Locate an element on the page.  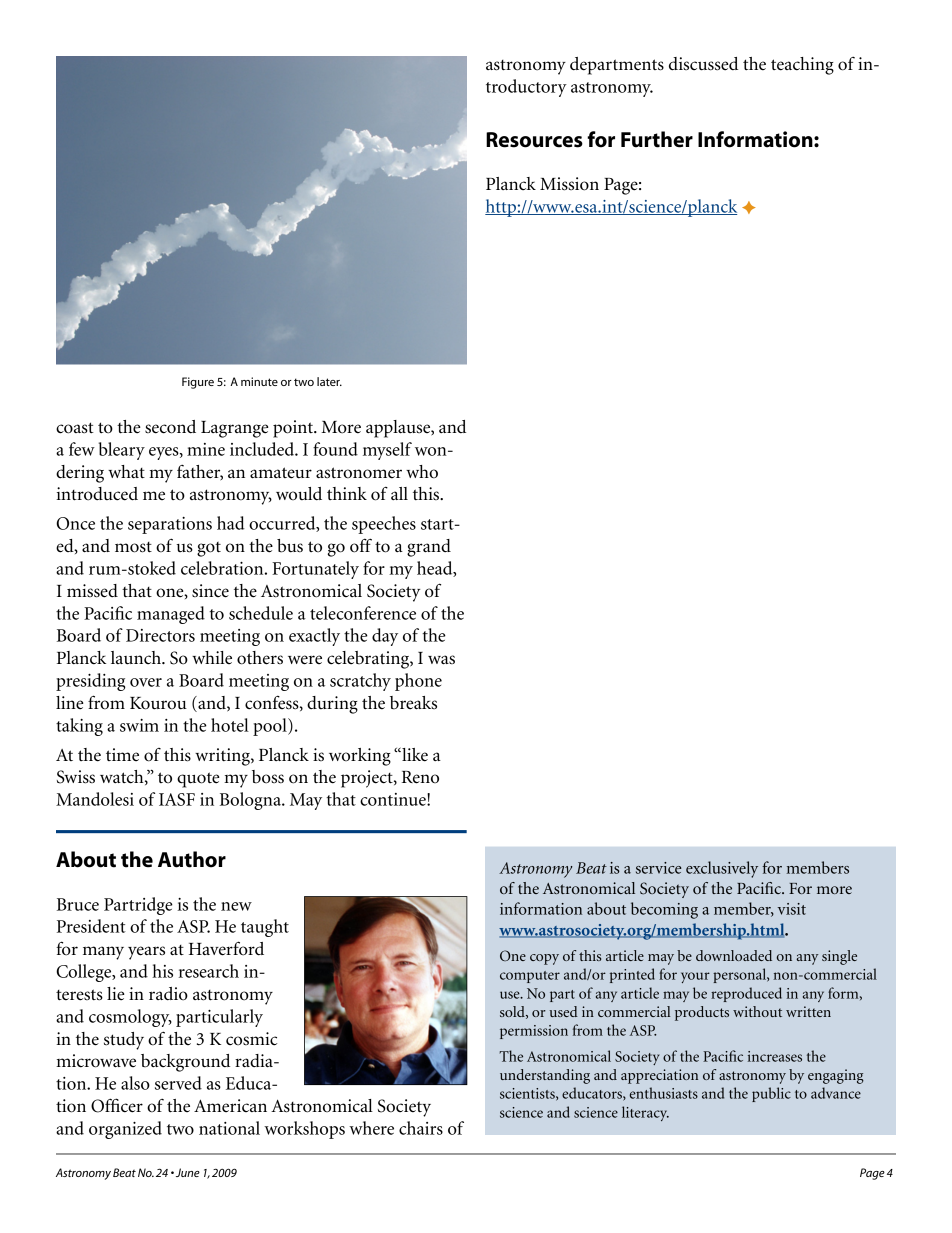
Resources is located at coordinates (534, 140).
